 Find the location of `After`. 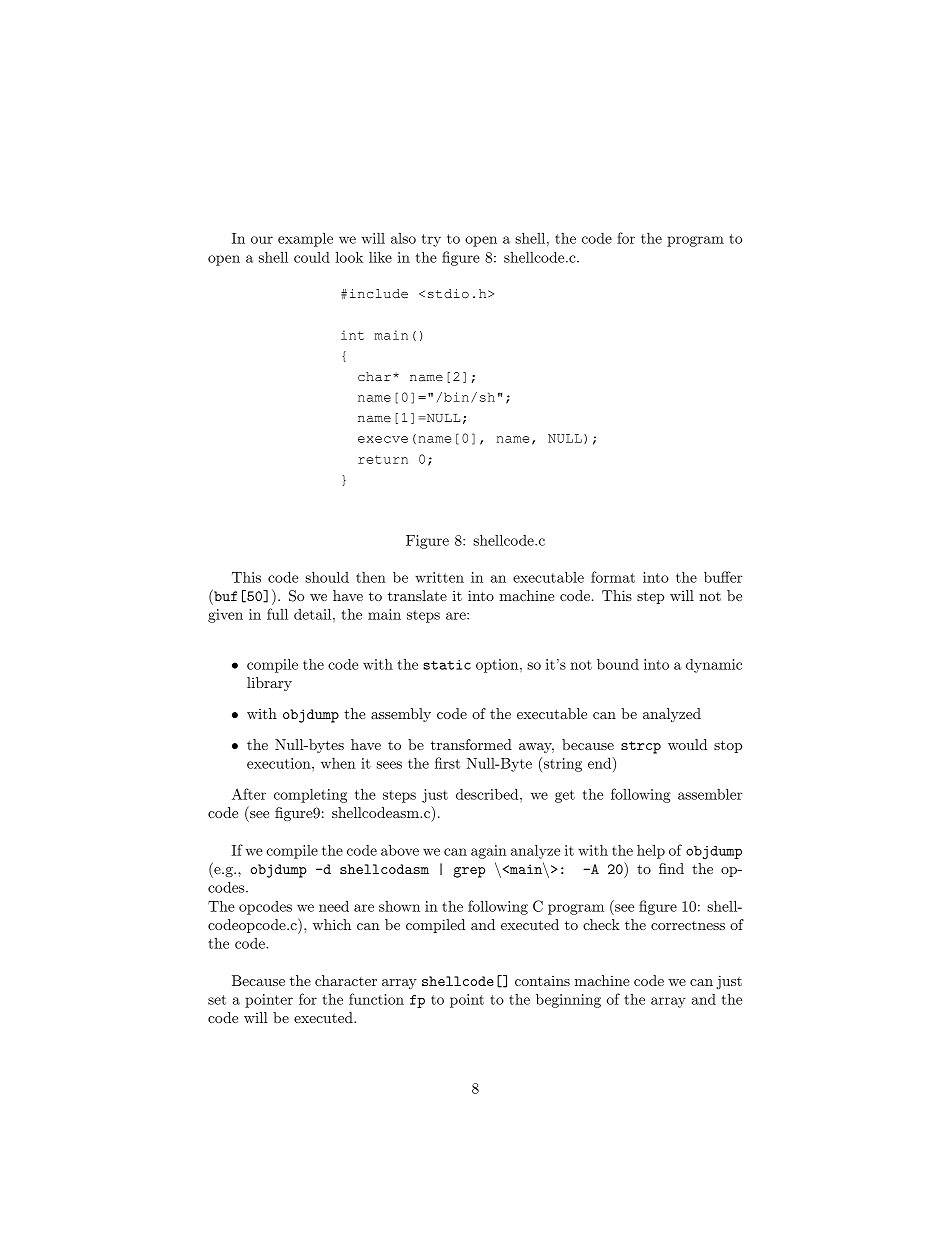

After is located at coordinates (249, 794).
